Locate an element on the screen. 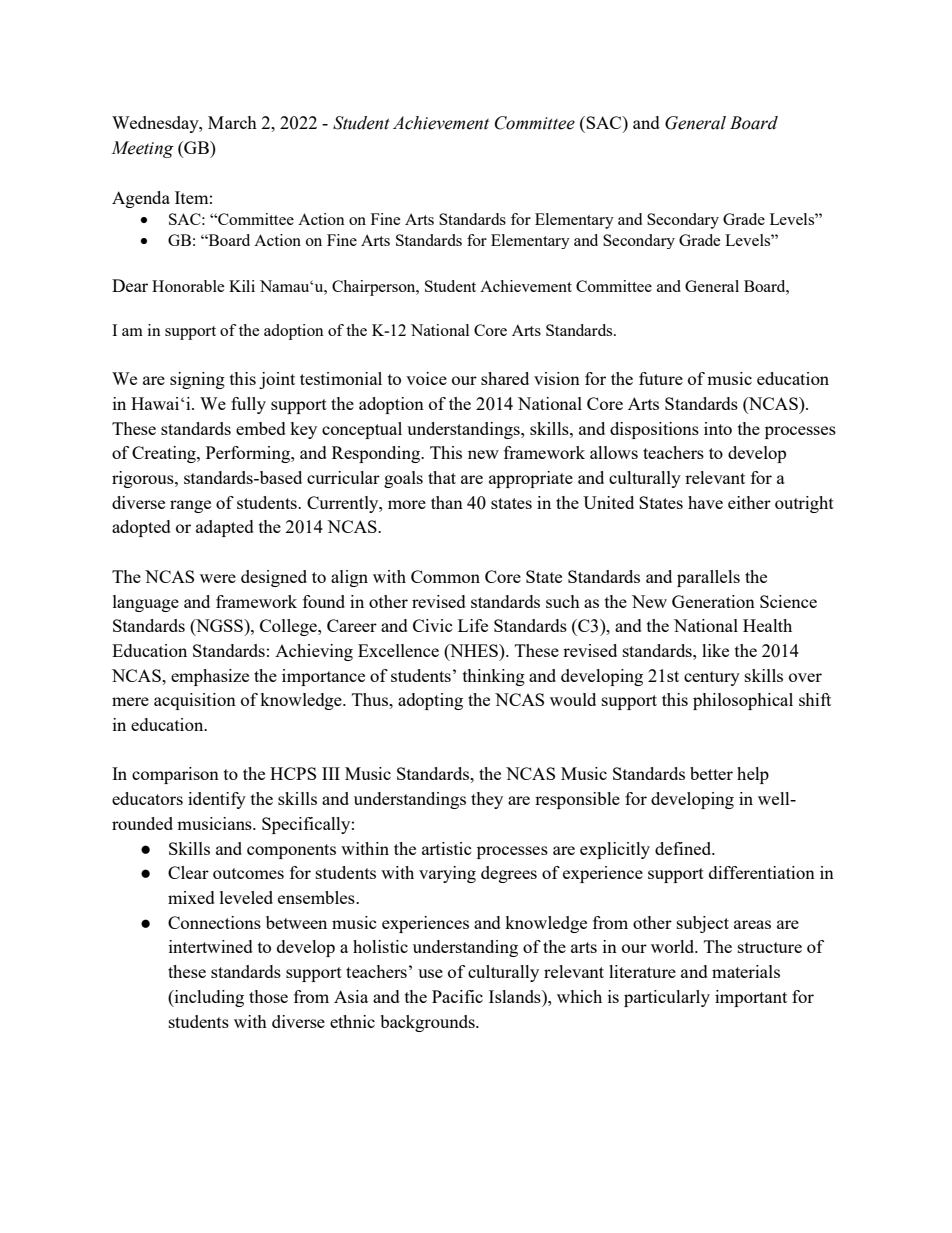  identify is located at coordinates (217, 800).
